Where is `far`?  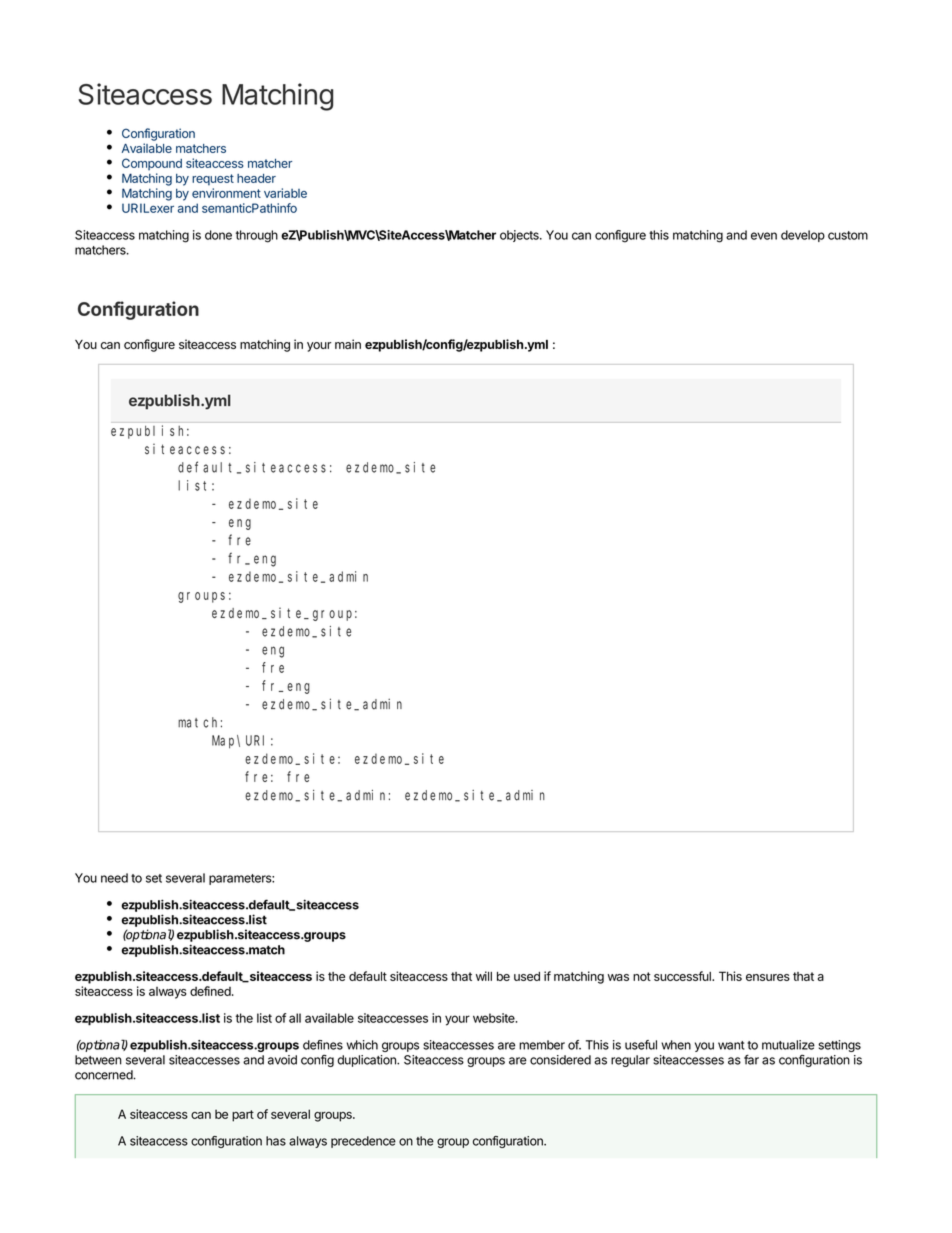
far is located at coordinates (751, 1059).
